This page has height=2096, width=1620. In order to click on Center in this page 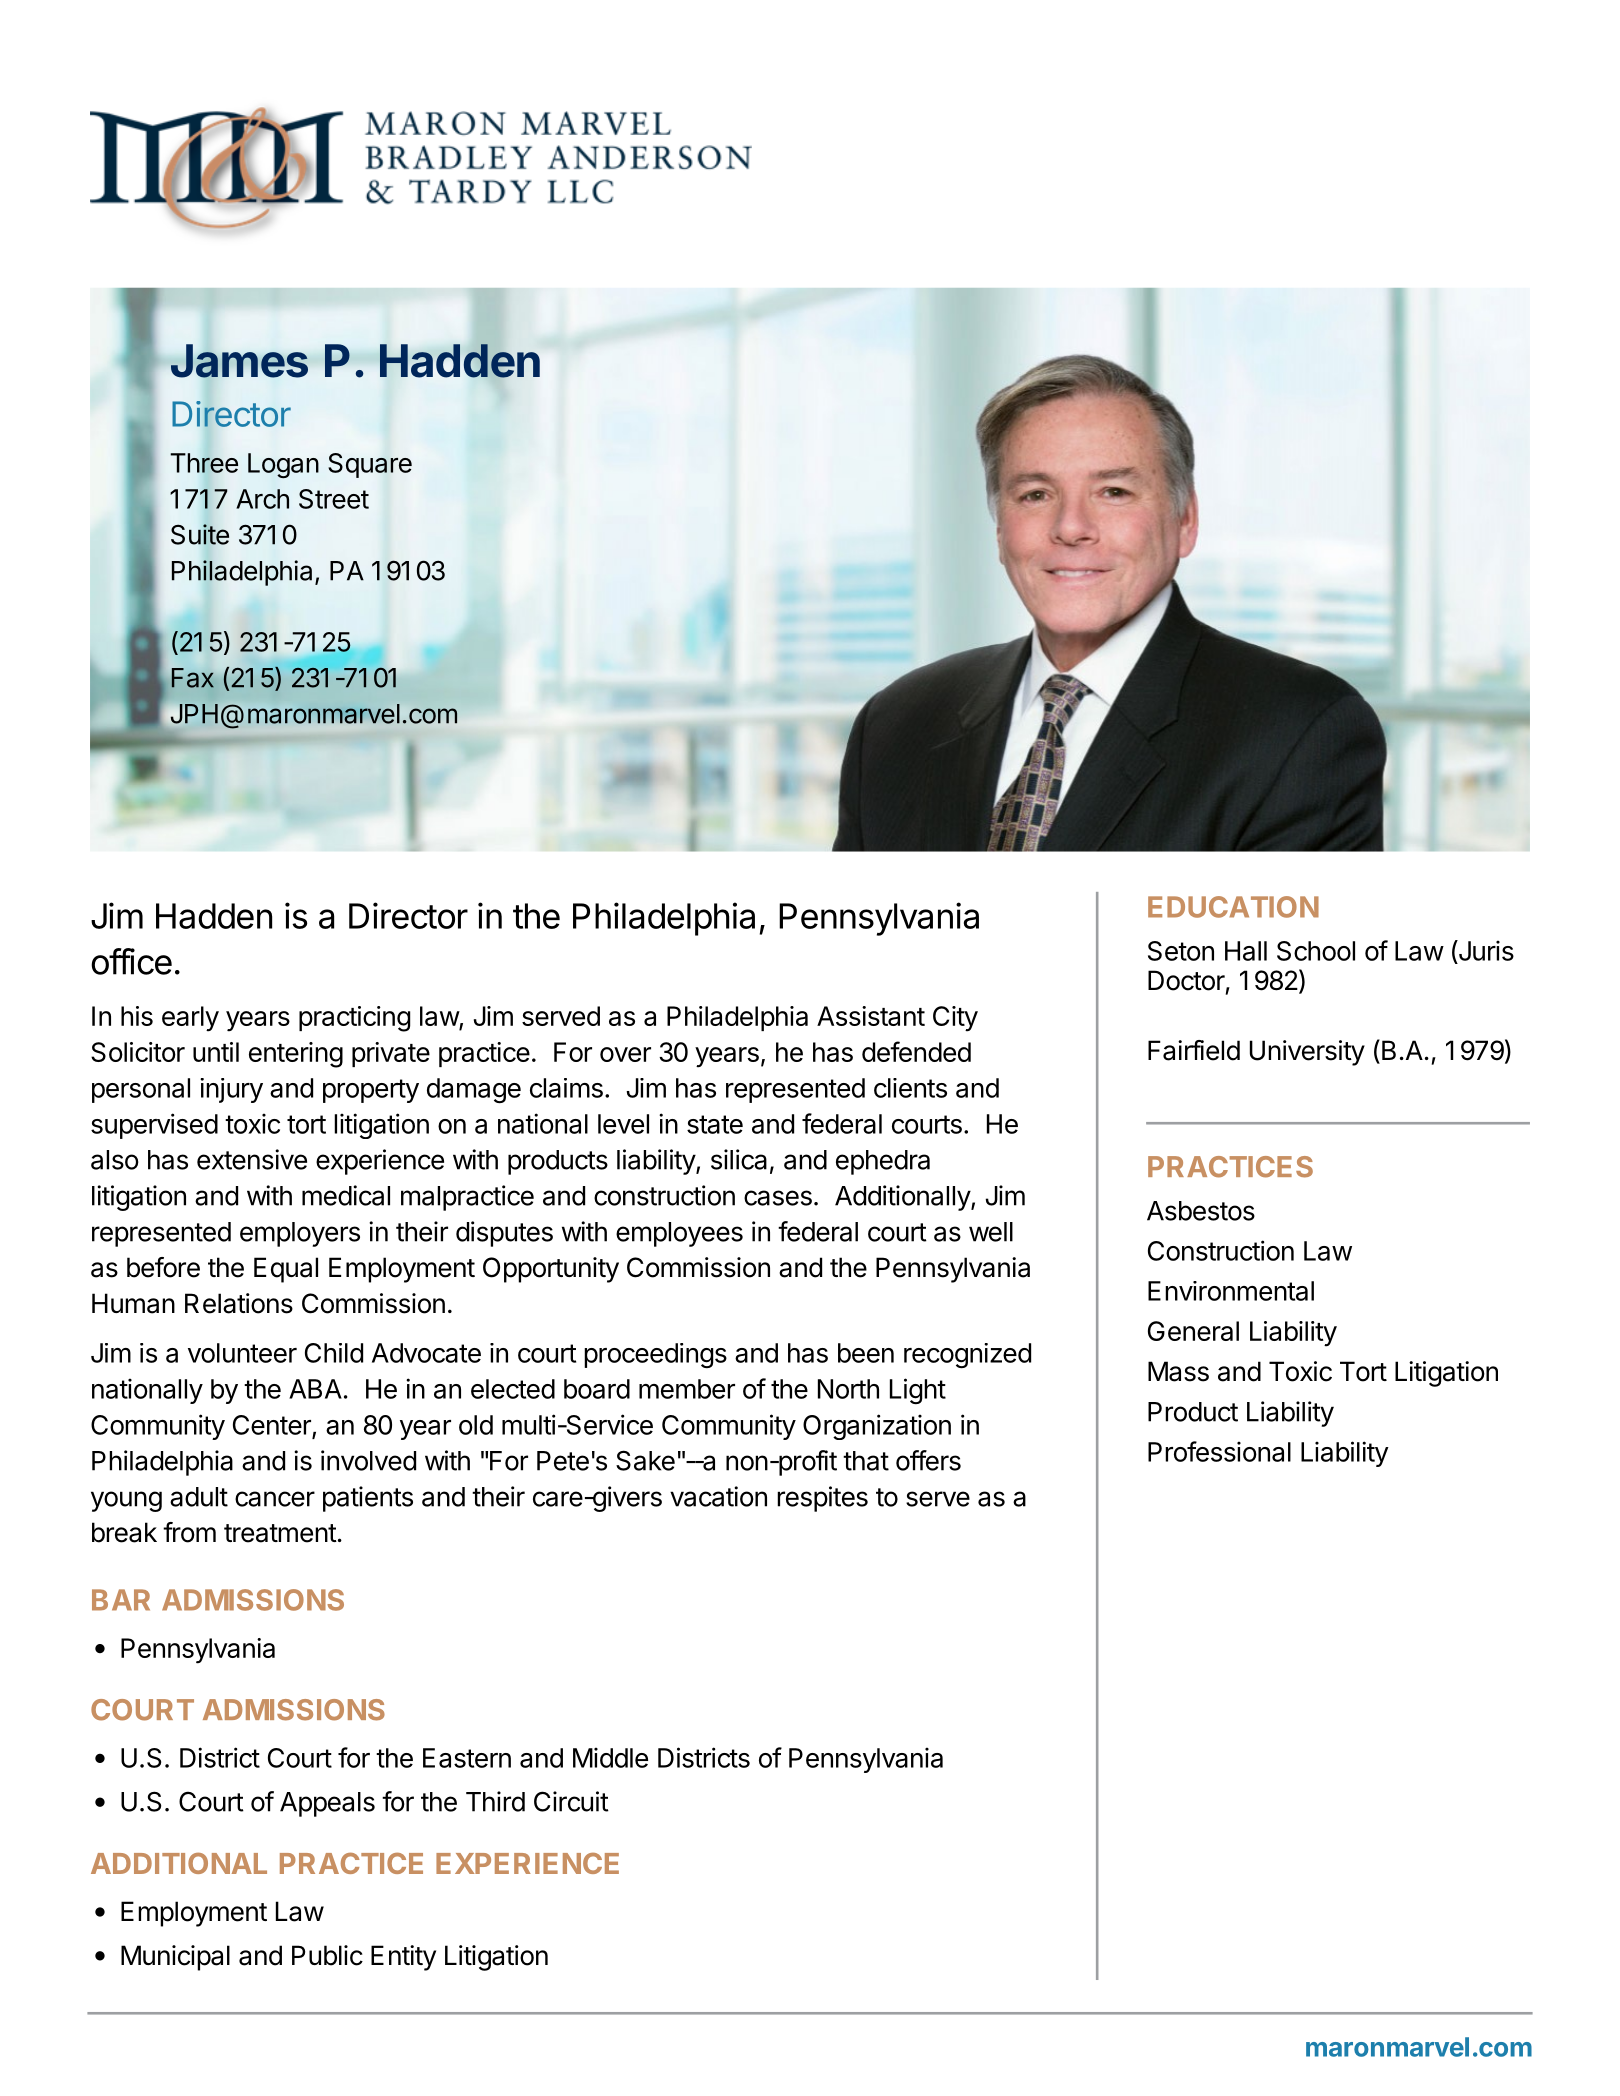, I will do `click(272, 1425)`.
